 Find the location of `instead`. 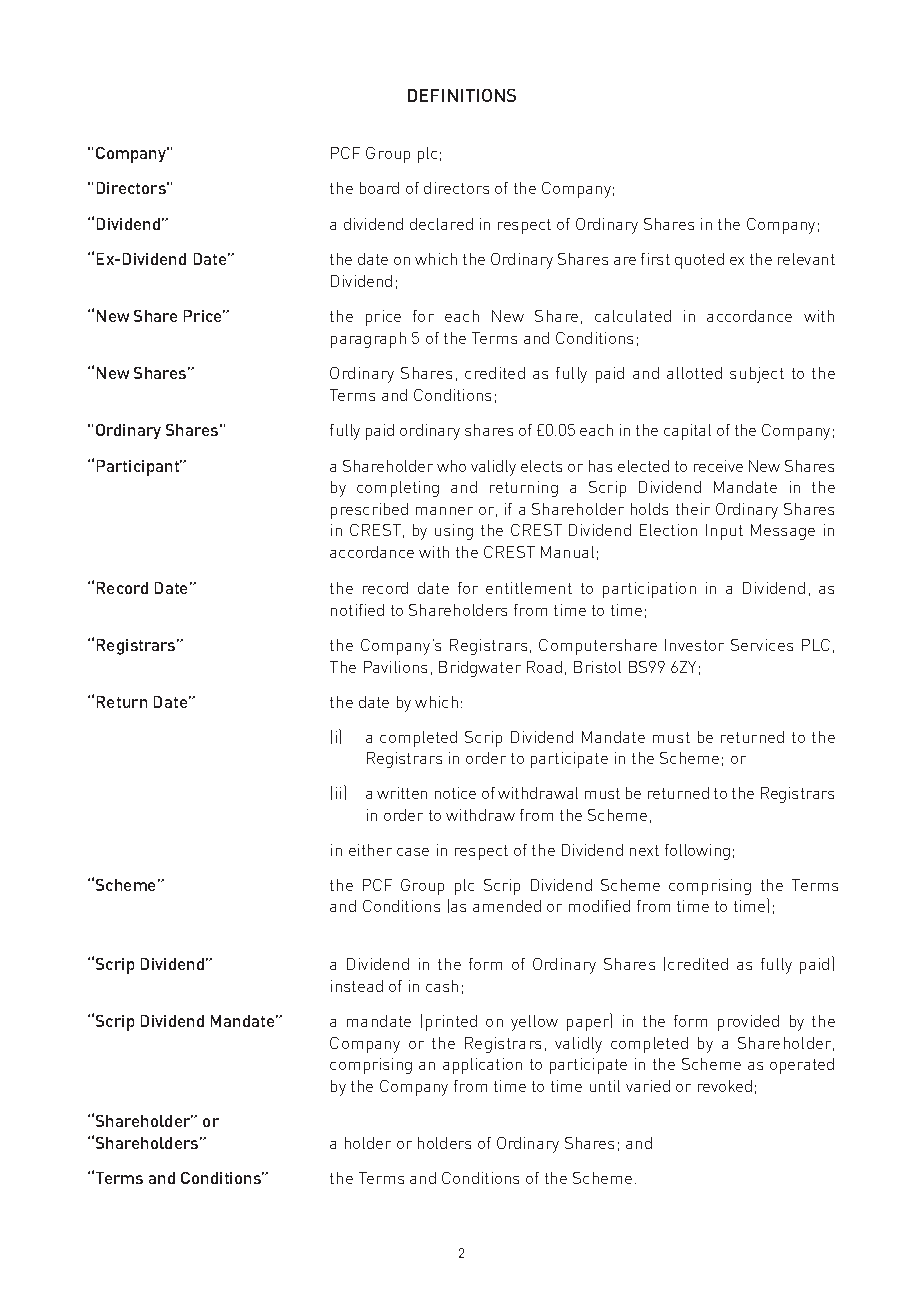

instead is located at coordinates (357, 986).
